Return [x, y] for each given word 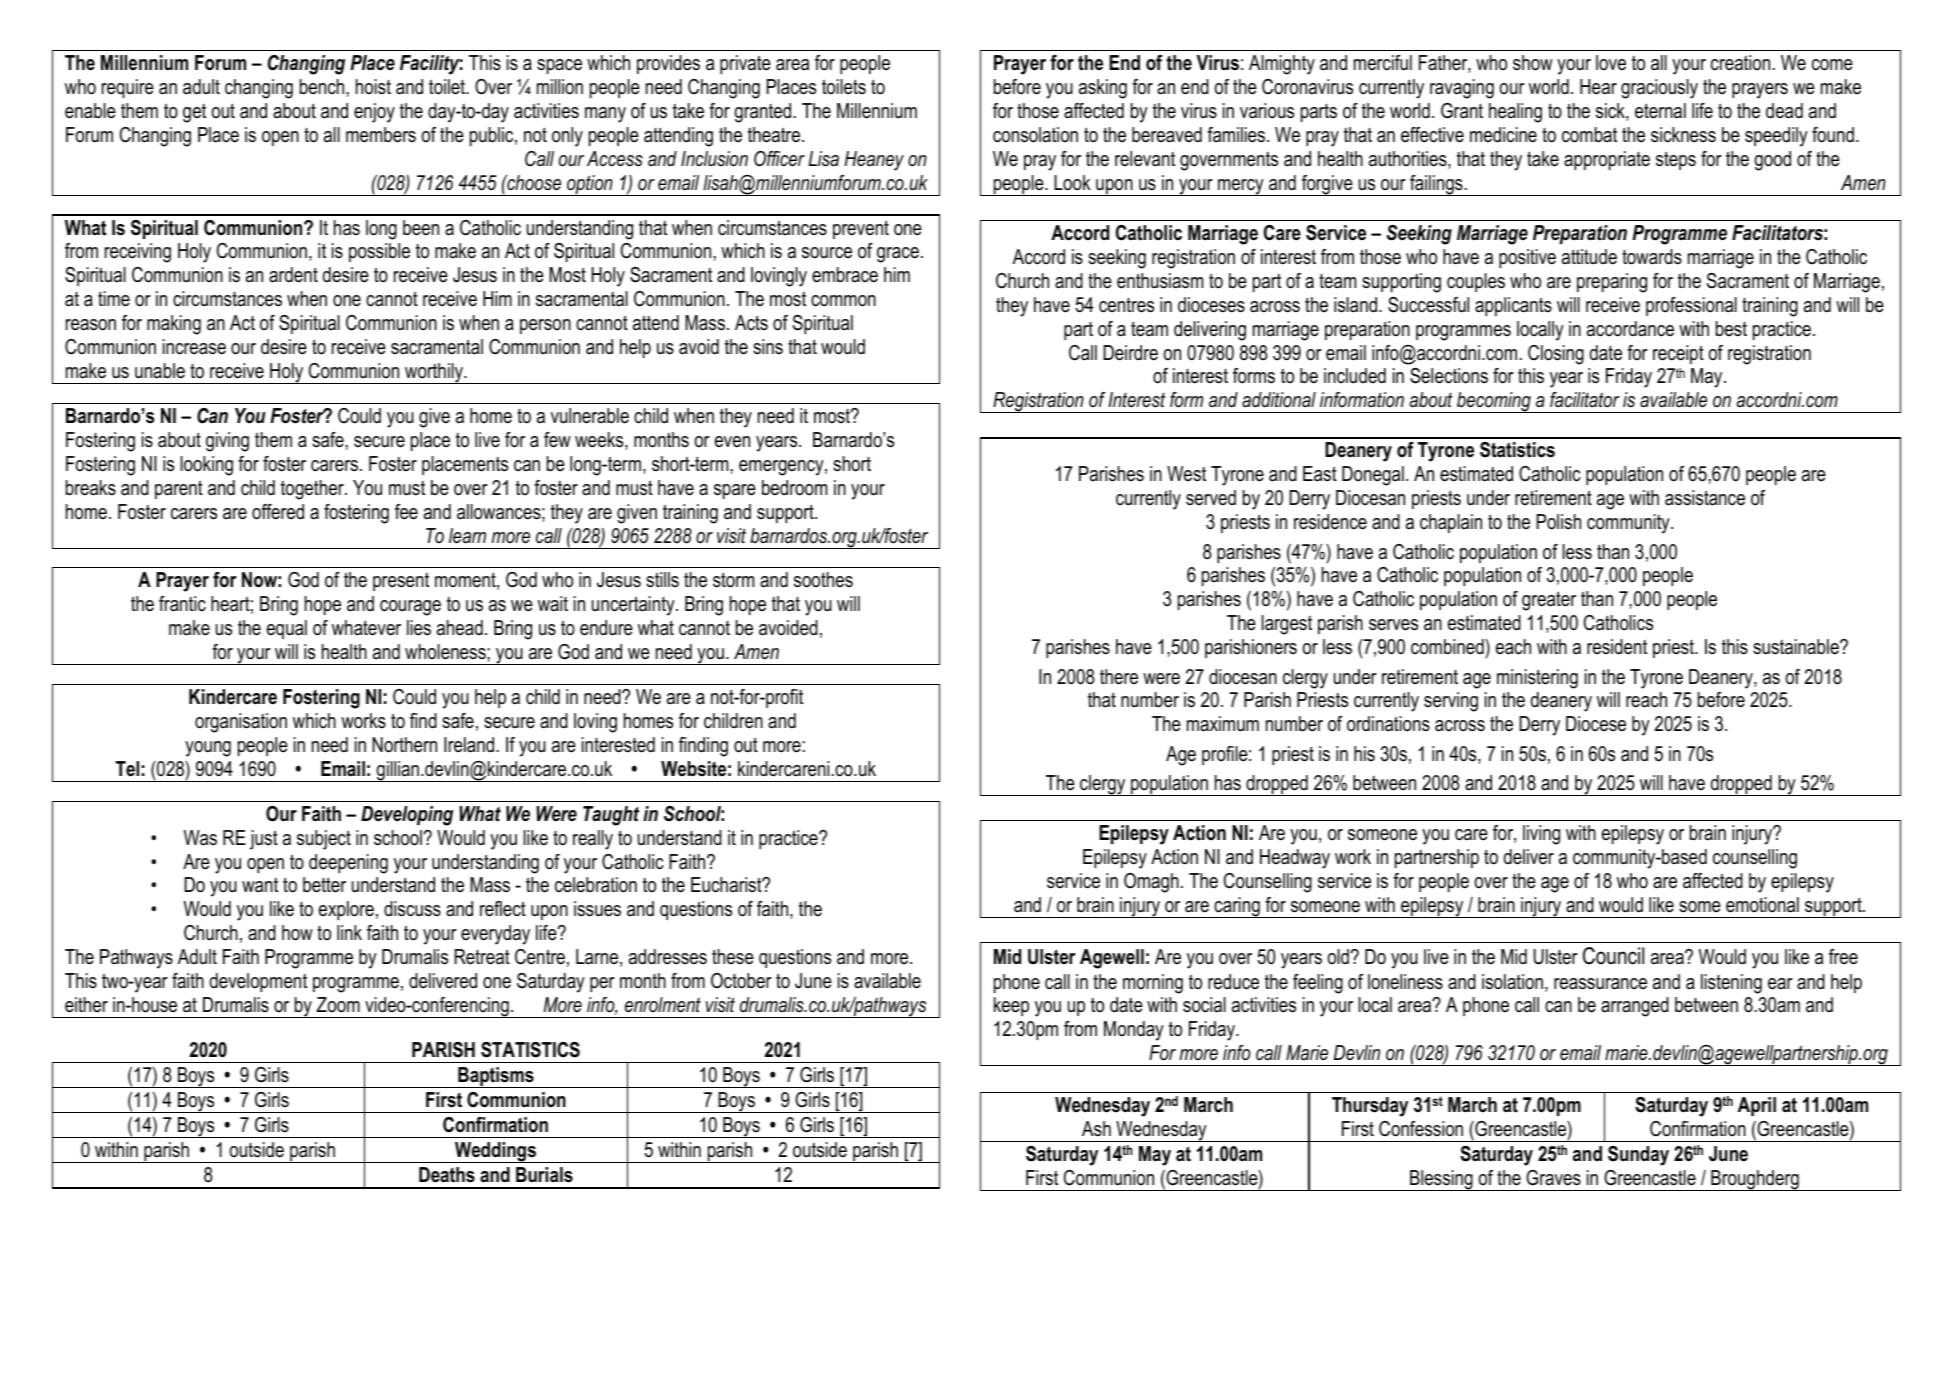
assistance [1705, 498]
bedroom [794, 488]
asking [1103, 89]
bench [323, 87]
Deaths [447, 1175]
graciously [1659, 89]
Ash [1096, 1129]
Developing [407, 816]
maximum [1223, 724]
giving [227, 442]
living [1541, 835]
